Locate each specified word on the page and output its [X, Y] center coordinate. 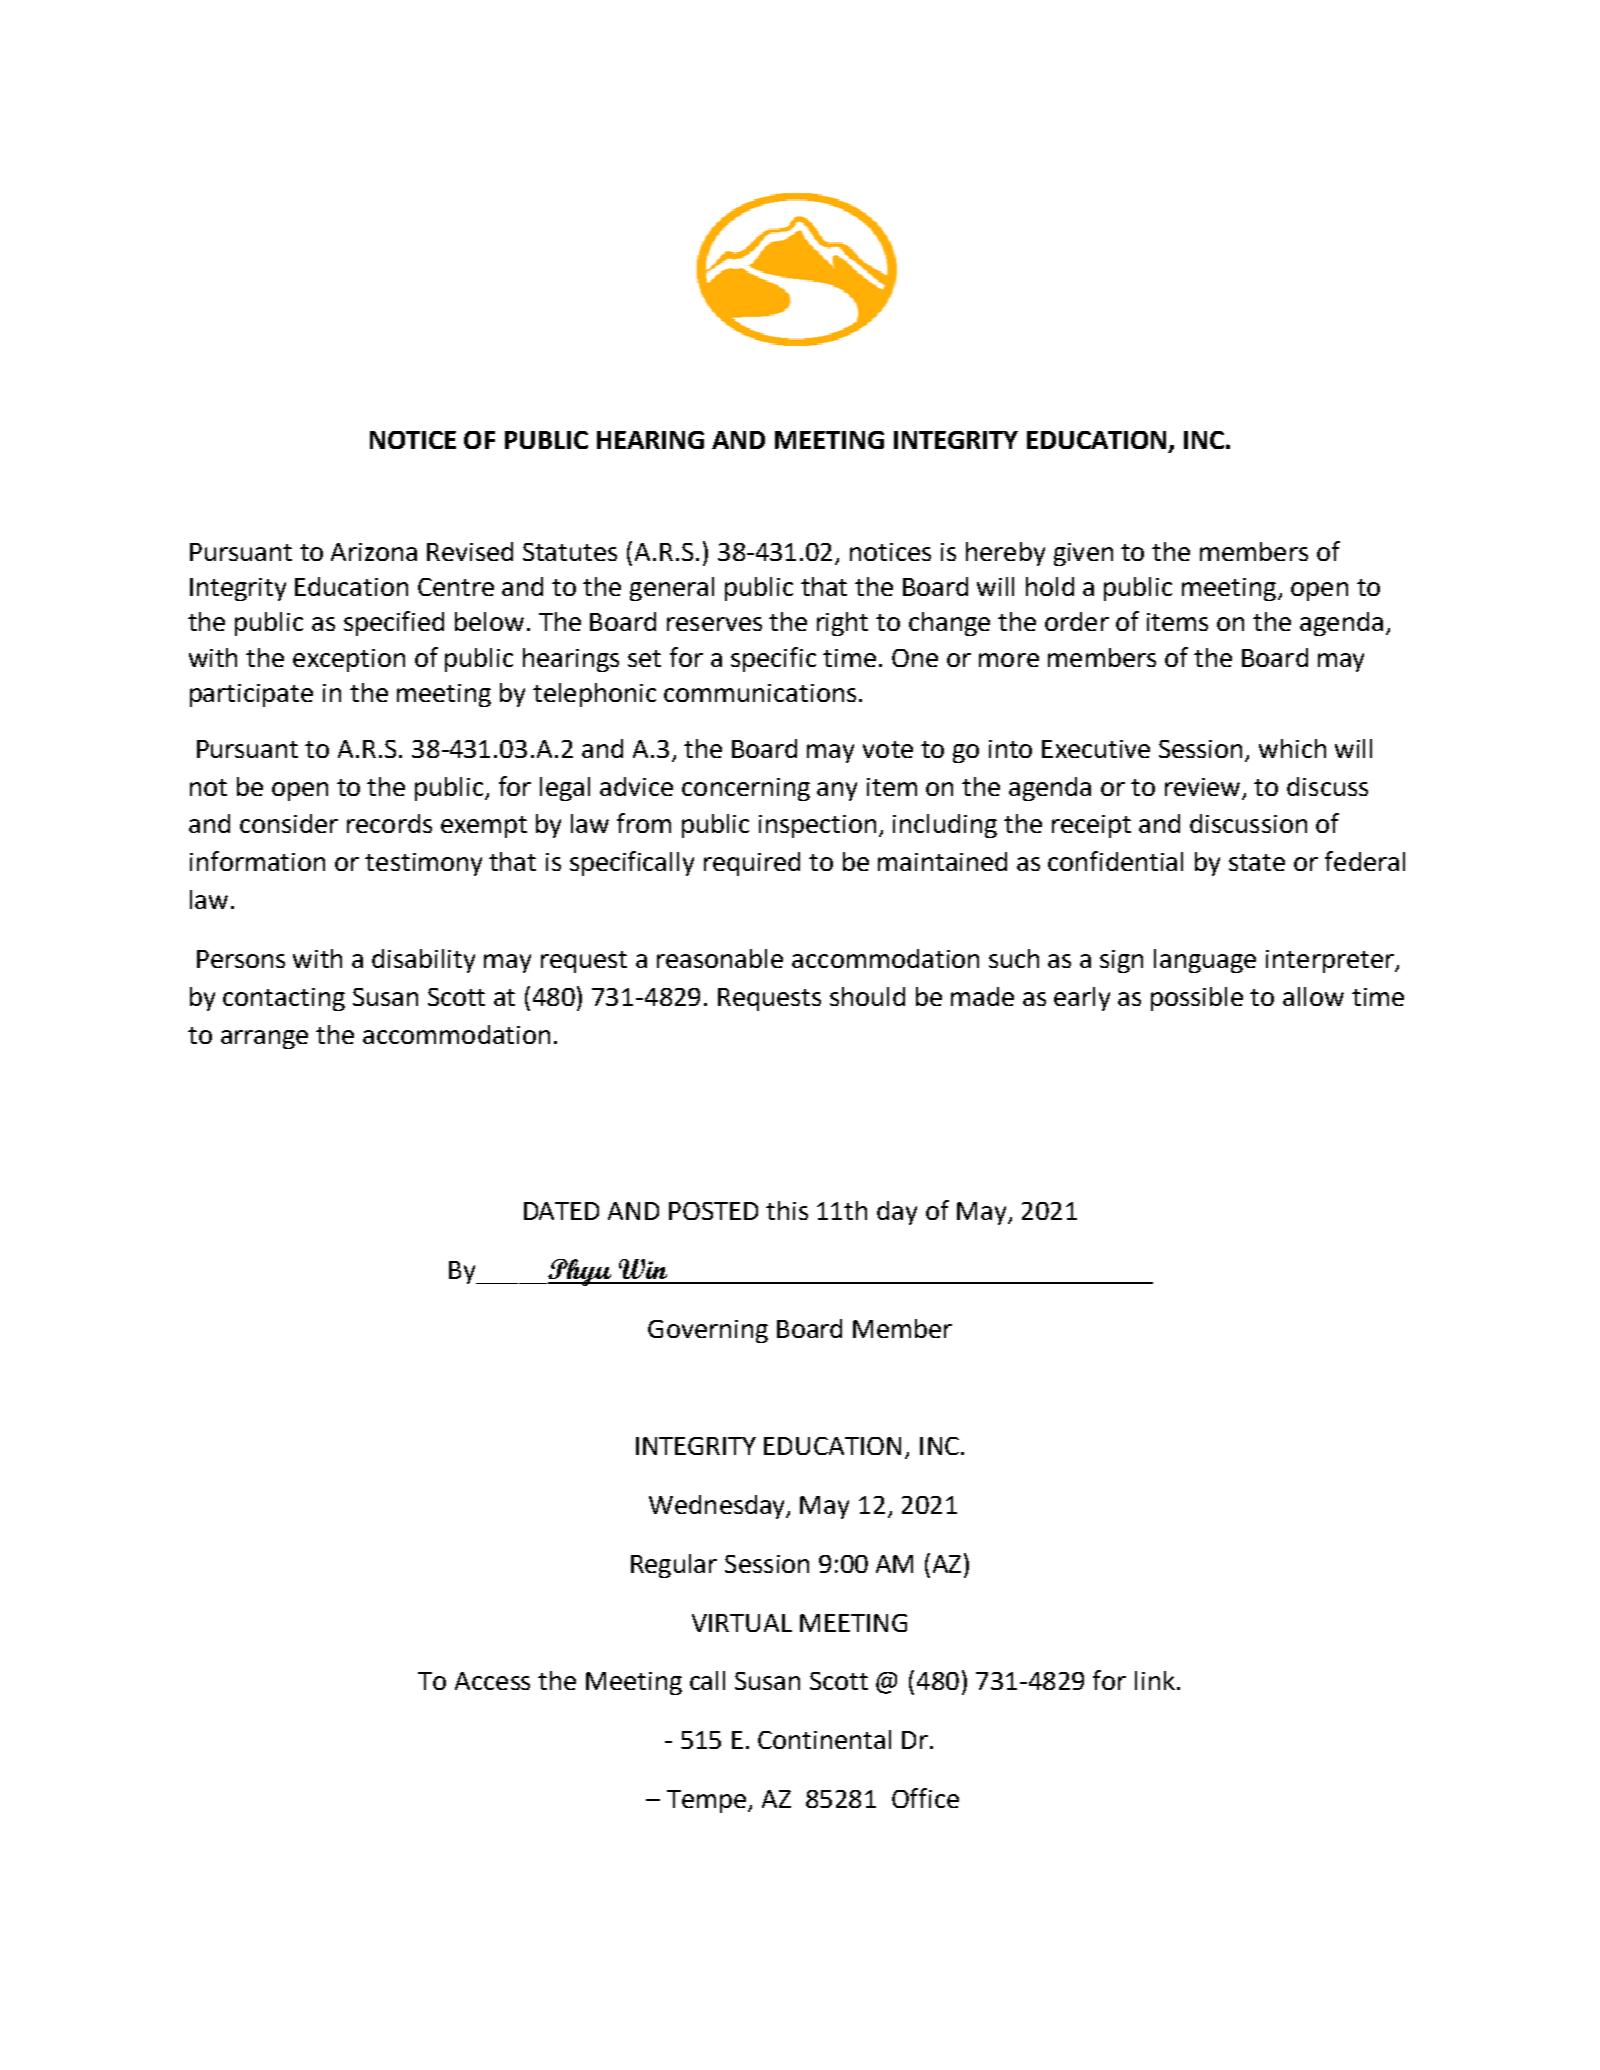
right [842, 624]
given [1083, 554]
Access [492, 1681]
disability [423, 961]
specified [394, 623]
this [787, 1210]
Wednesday [718, 1507]
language [1205, 961]
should [867, 996]
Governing [708, 1331]
